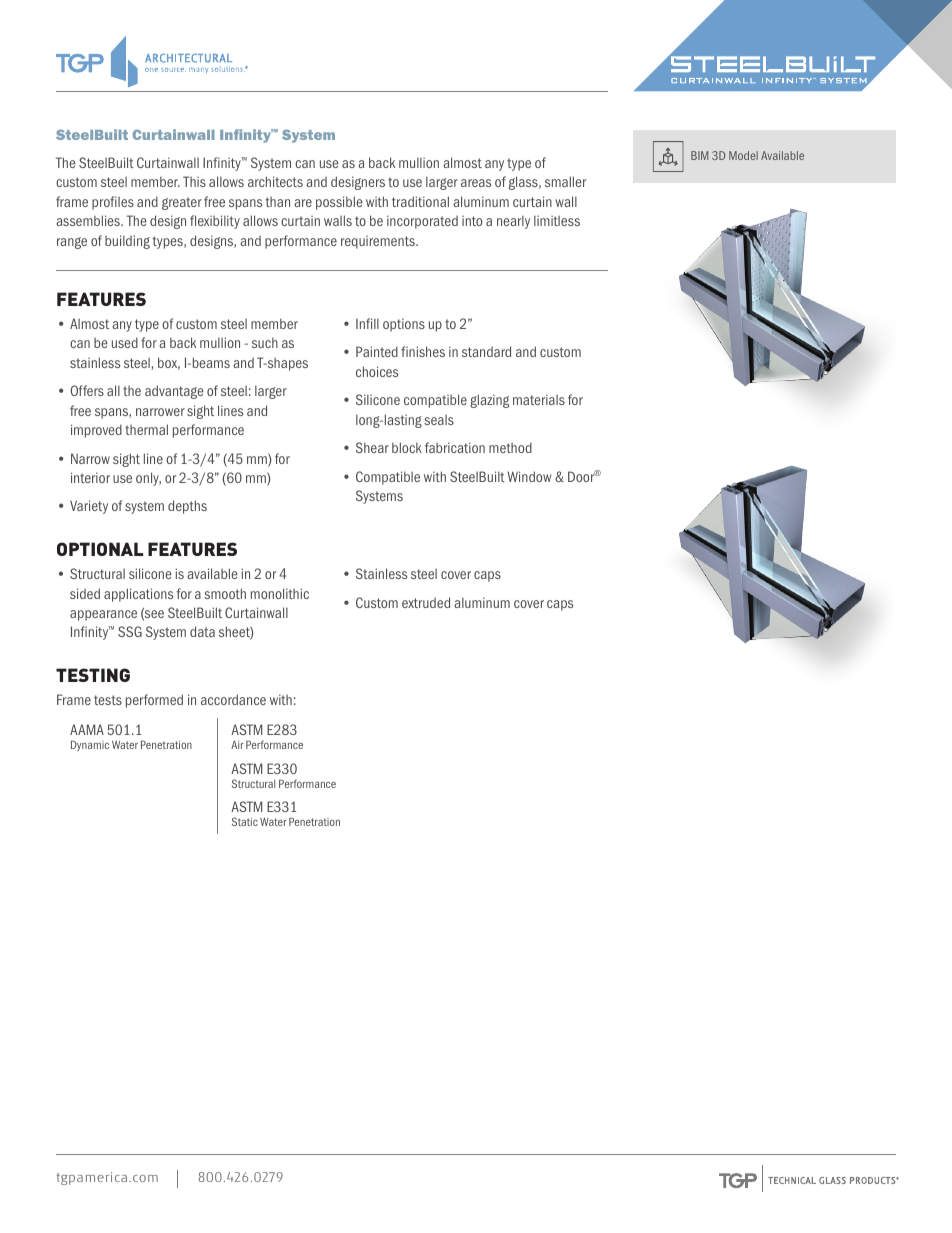  I want to click on options, so click(404, 325).
